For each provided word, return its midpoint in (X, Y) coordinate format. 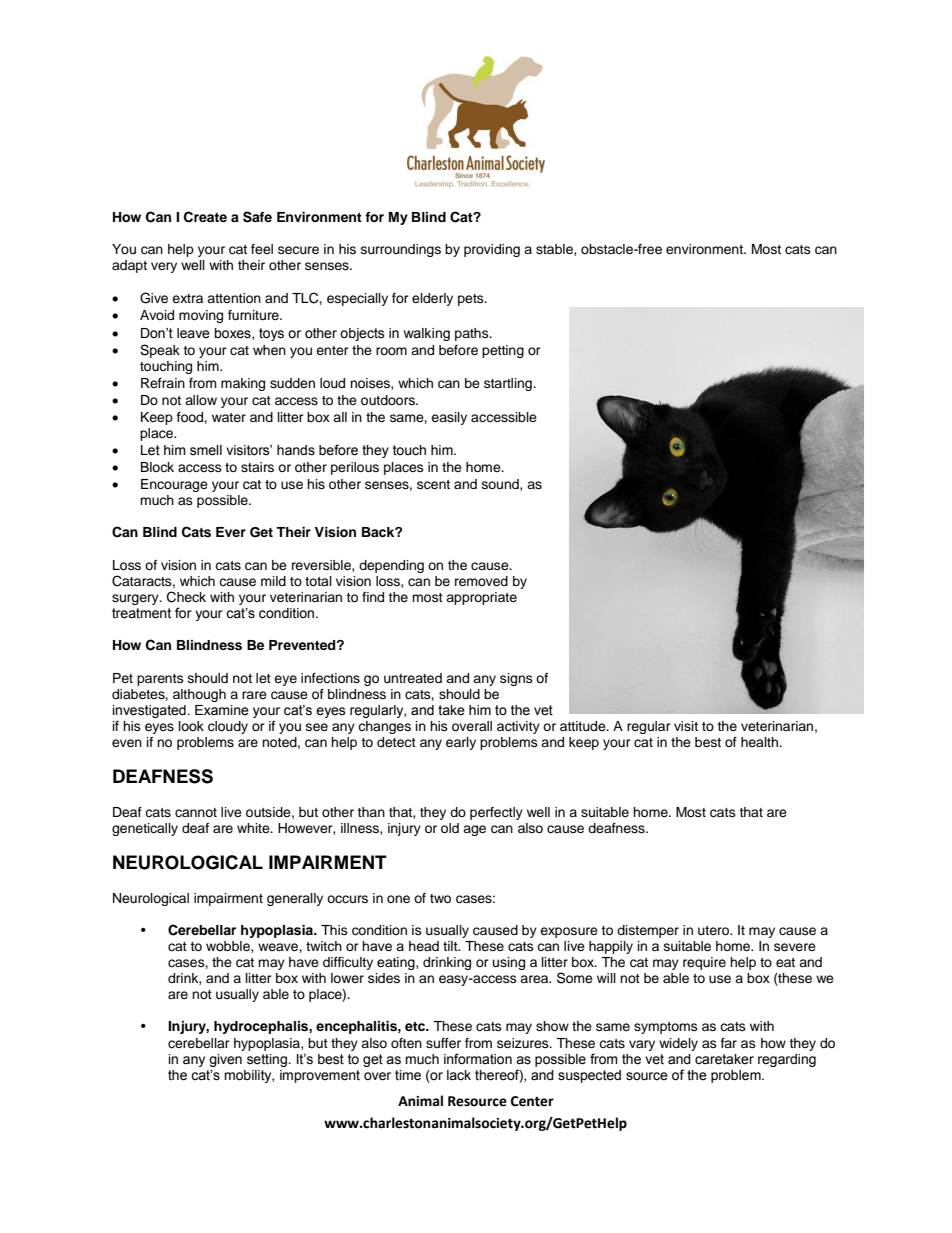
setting (268, 1060)
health (761, 742)
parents (160, 680)
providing (492, 250)
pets (472, 300)
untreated (413, 678)
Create (205, 217)
